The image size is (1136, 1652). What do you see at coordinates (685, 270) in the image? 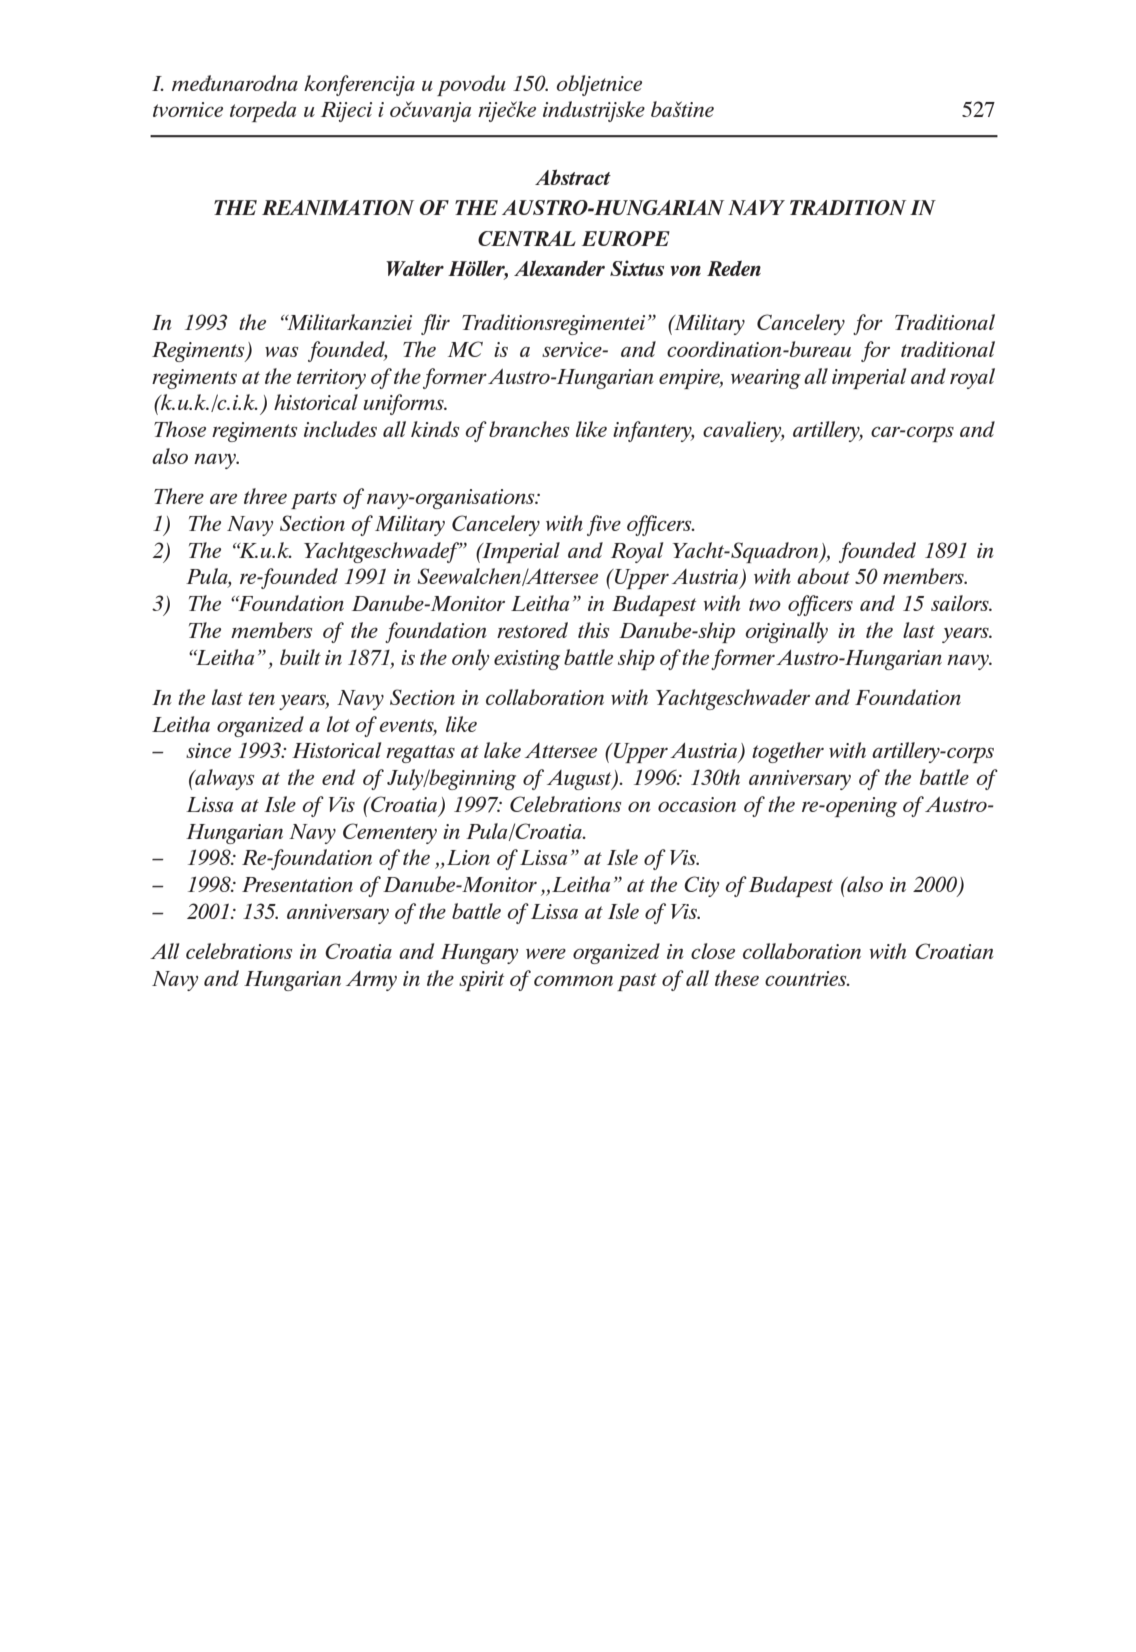
I see `von` at bounding box center [685, 270].
